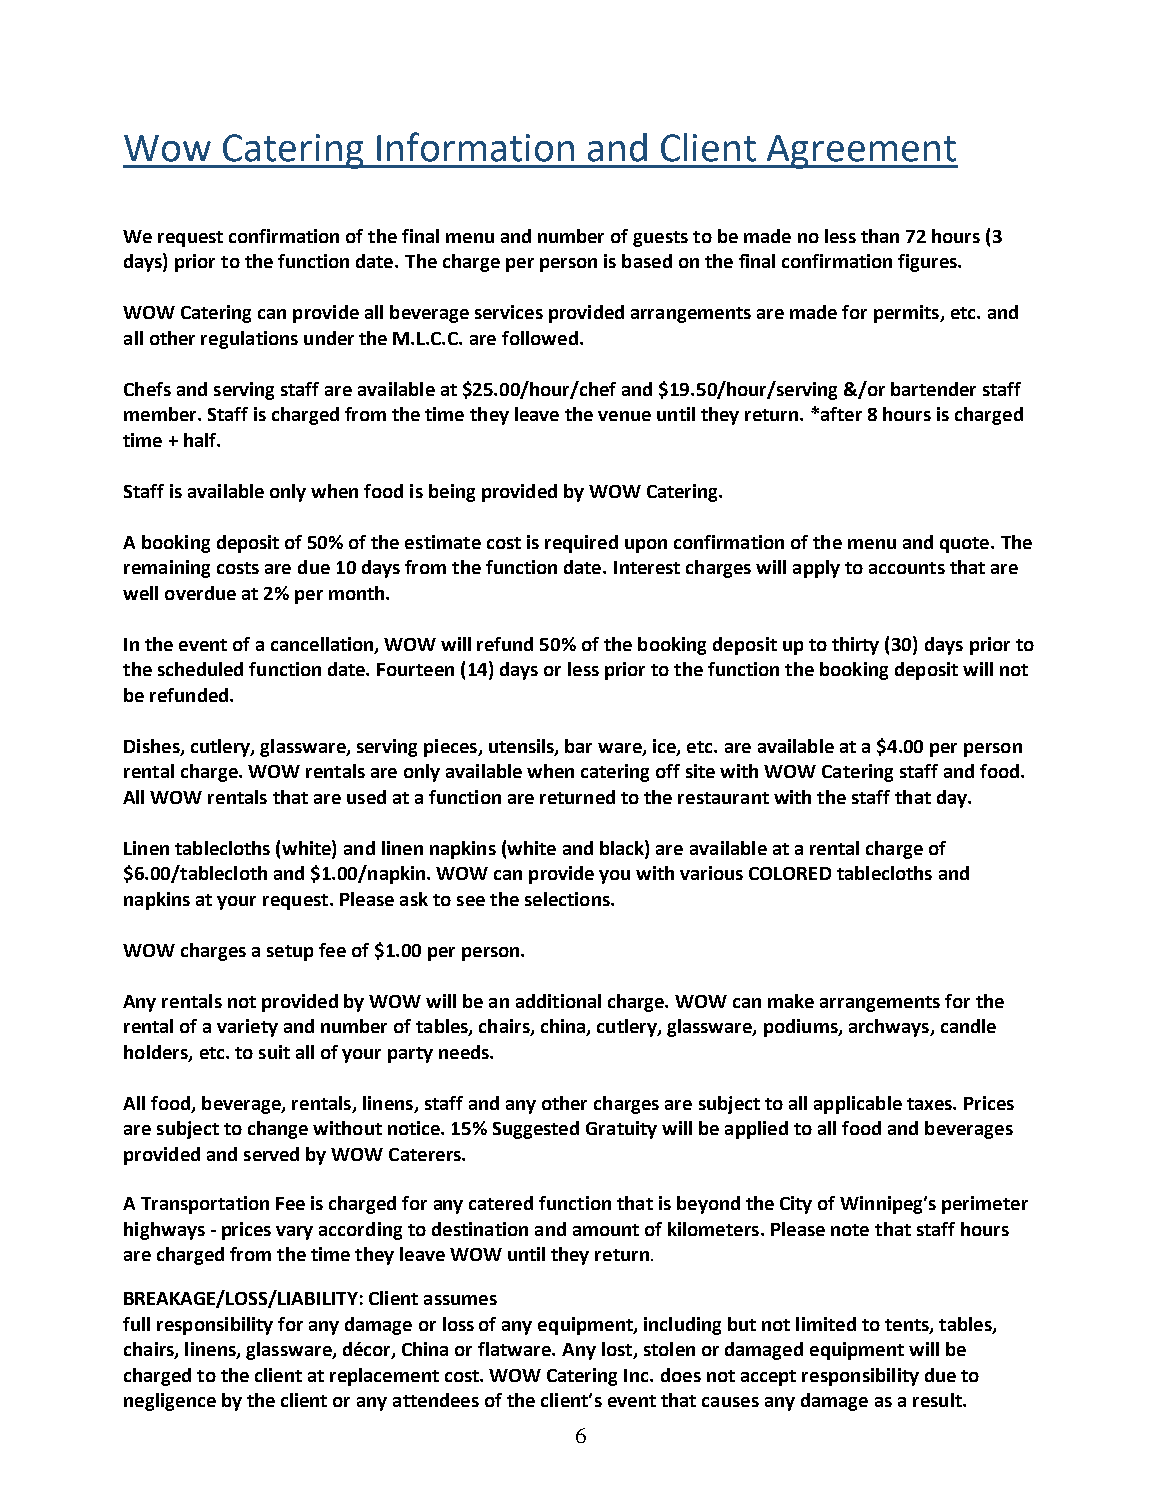 The image size is (1162, 1504). Describe the element at coordinates (907, 568) in the screenshot. I see `accounts` at that location.
